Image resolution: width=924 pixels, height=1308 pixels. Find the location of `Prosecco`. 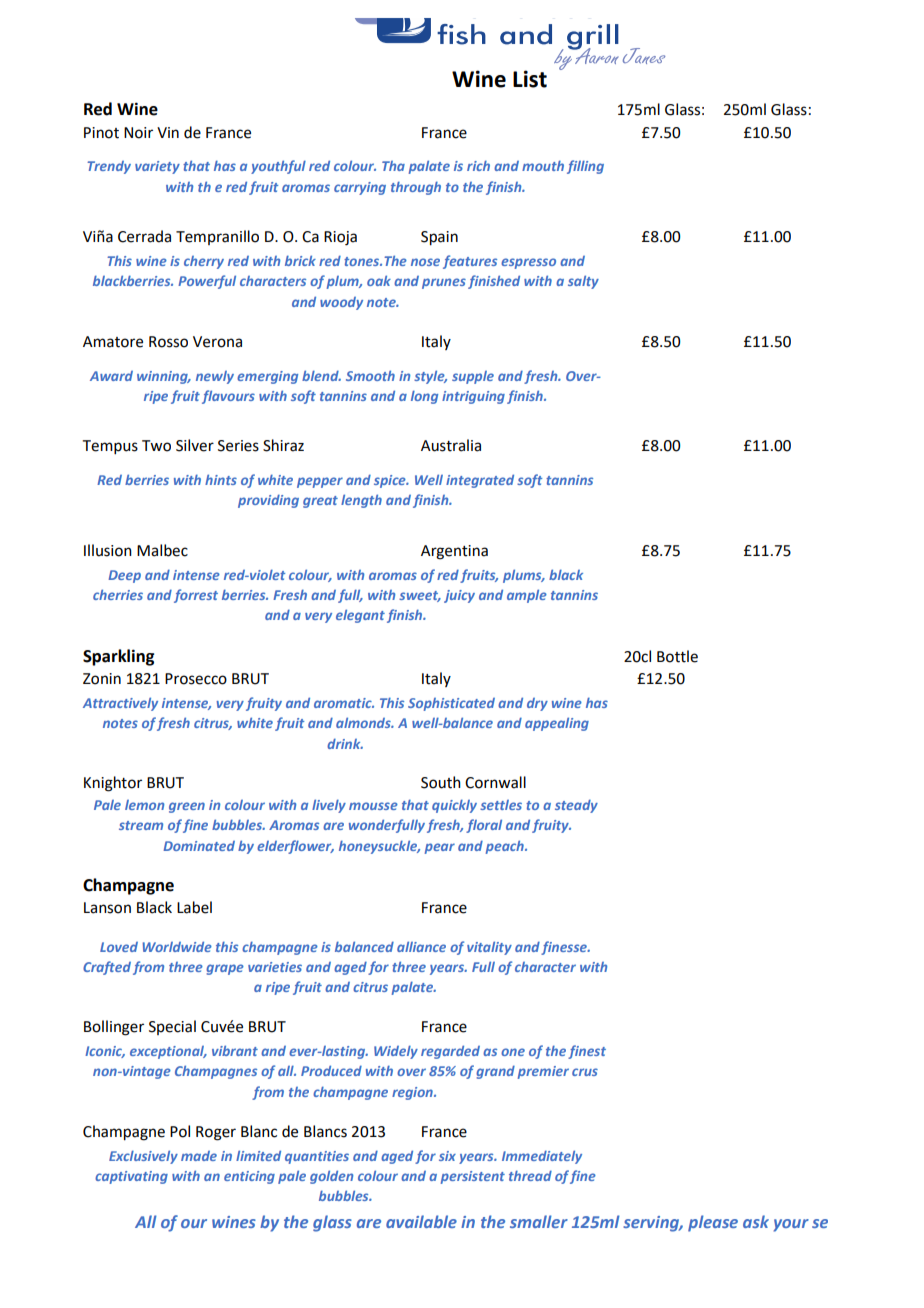

Prosecco is located at coordinates (196, 679).
